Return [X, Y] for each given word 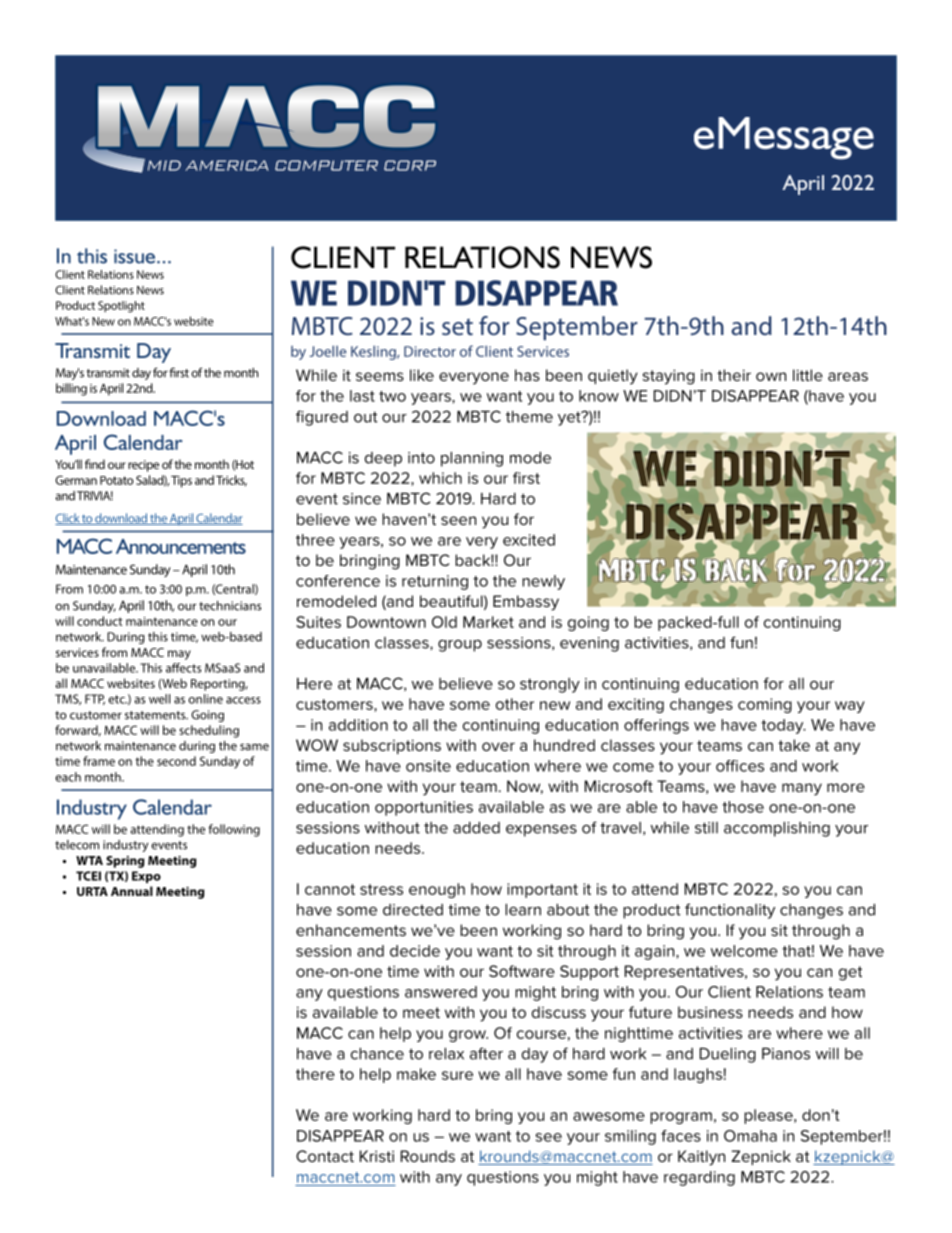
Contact [325, 1156]
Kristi [377, 1156]
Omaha [750, 1136]
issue [136, 256]
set [457, 327]
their [734, 375]
